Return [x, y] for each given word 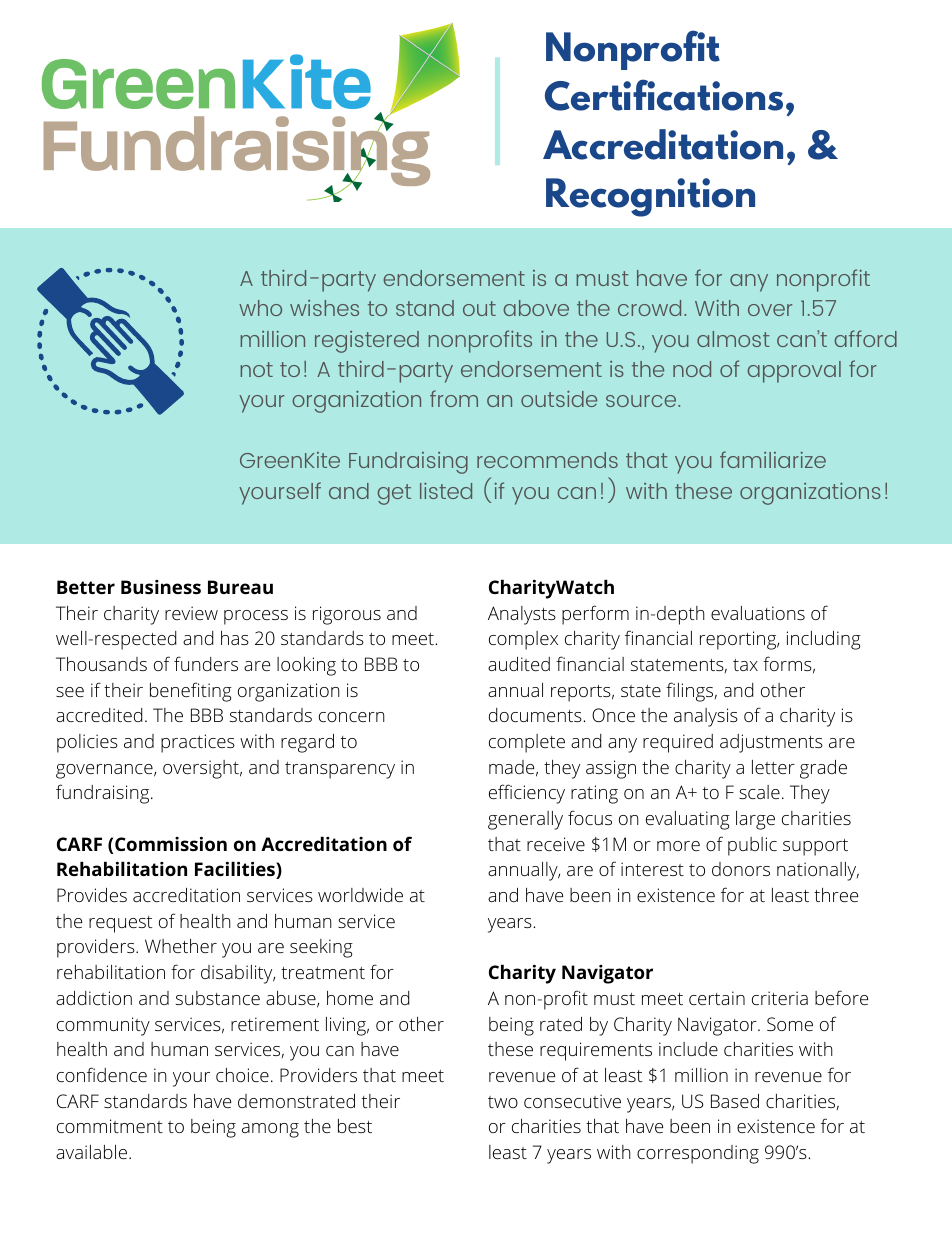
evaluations [758, 613]
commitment [110, 1126]
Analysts [522, 615]
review [191, 613]
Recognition [650, 197]
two [503, 1102]
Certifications [664, 95]
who [260, 308]
